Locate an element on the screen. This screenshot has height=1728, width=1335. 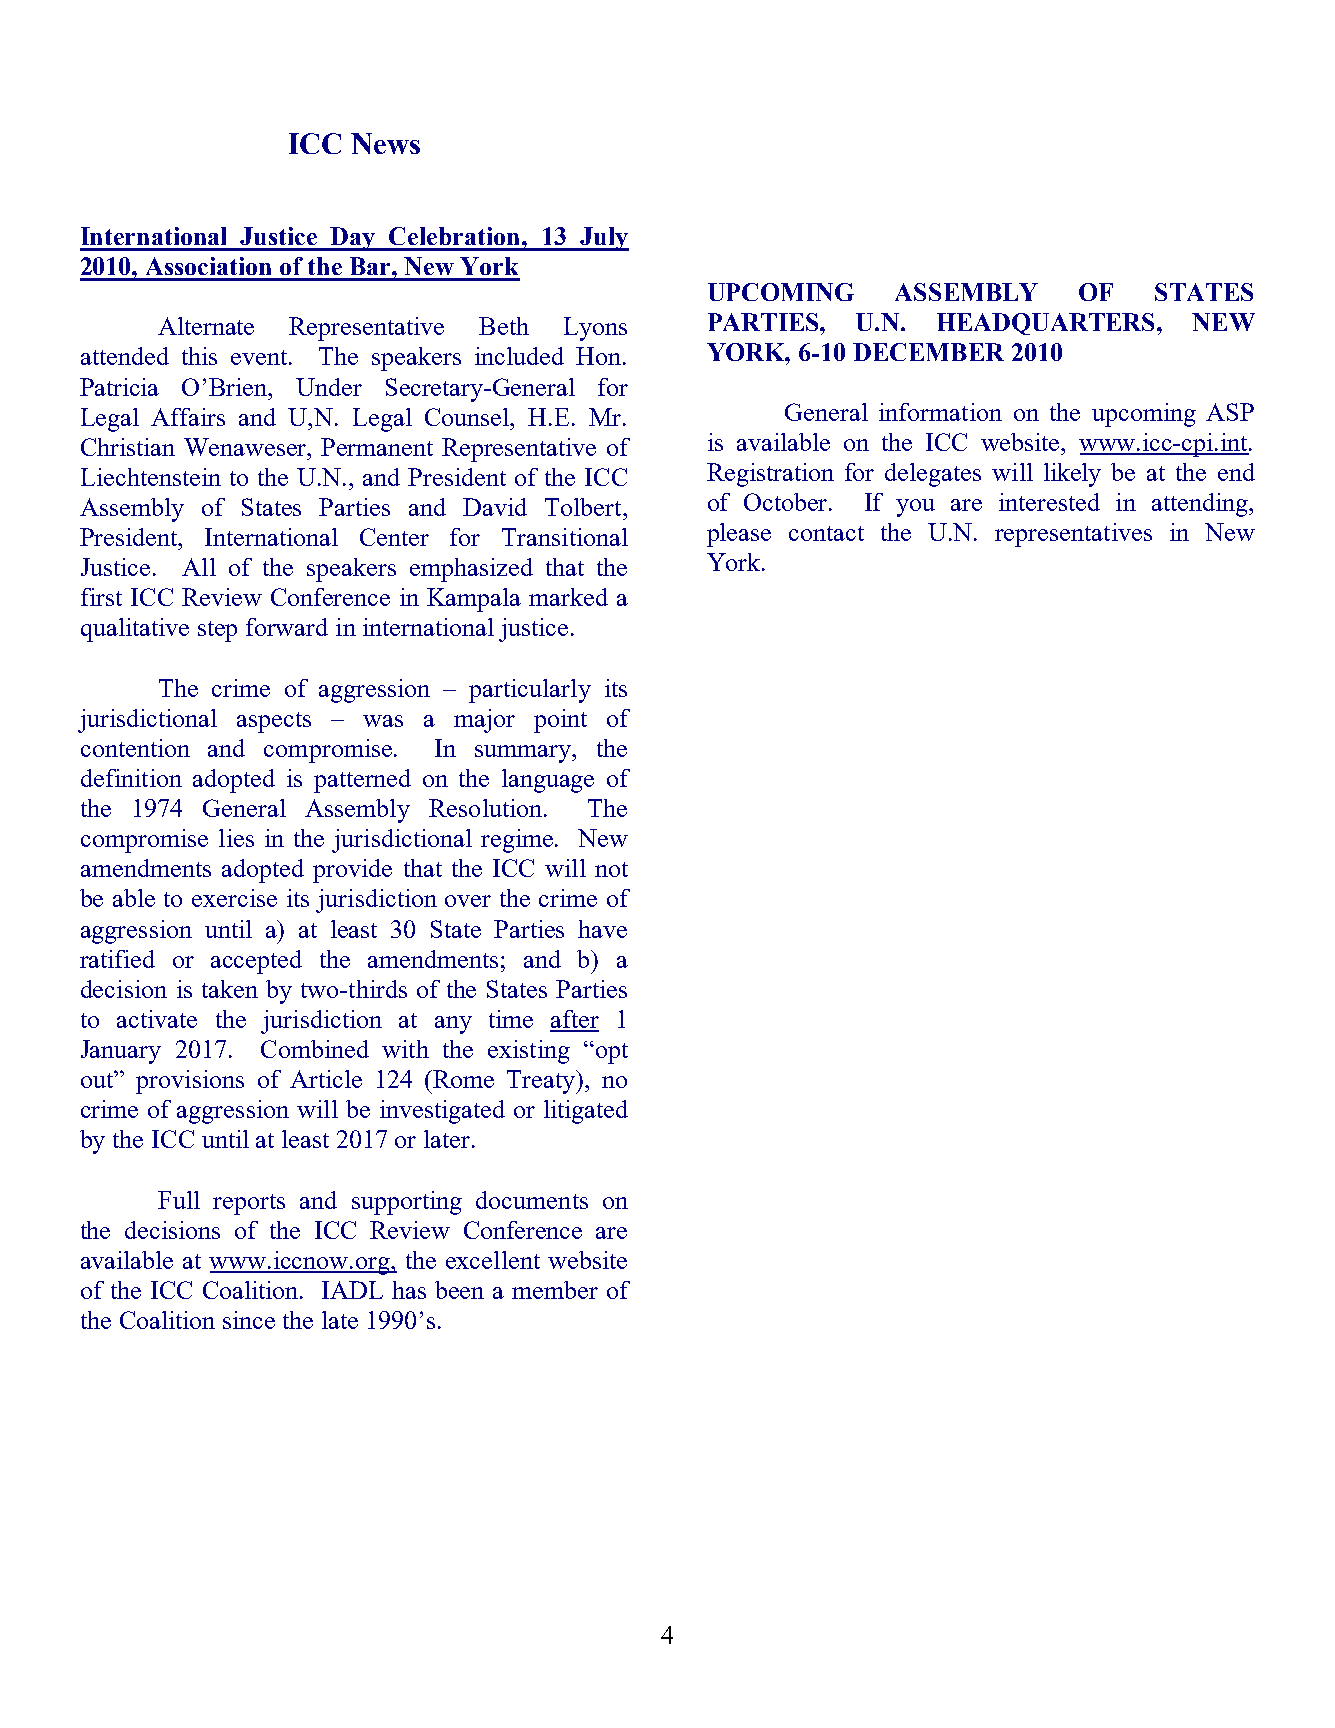
not is located at coordinates (611, 869).
